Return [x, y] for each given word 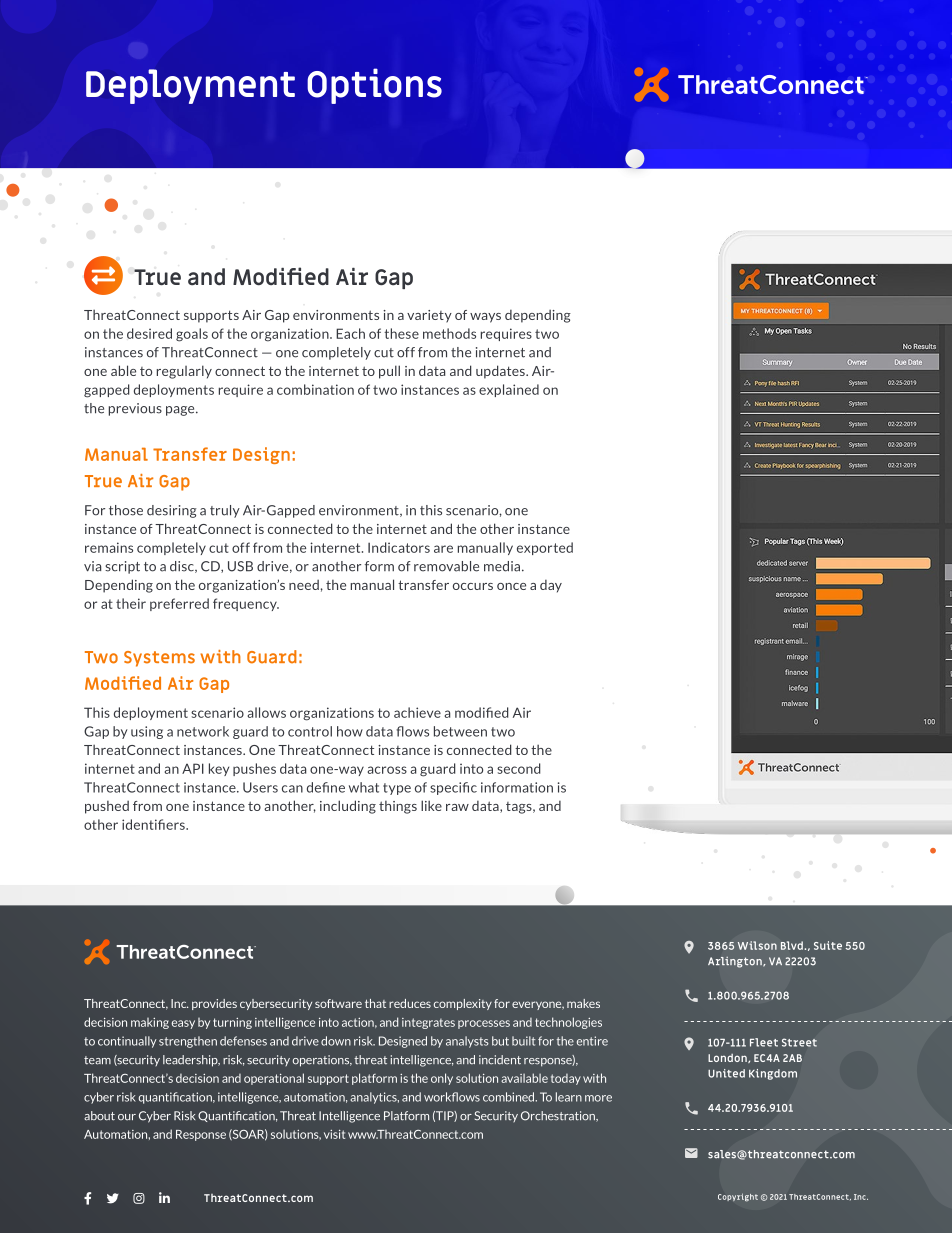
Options [374, 86]
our [127, 1117]
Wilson [757, 945]
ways [485, 318]
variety [429, 316]
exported [545, 548]
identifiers [154, 824]
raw [457, 807]
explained [509, 390]
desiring [172, 511]
